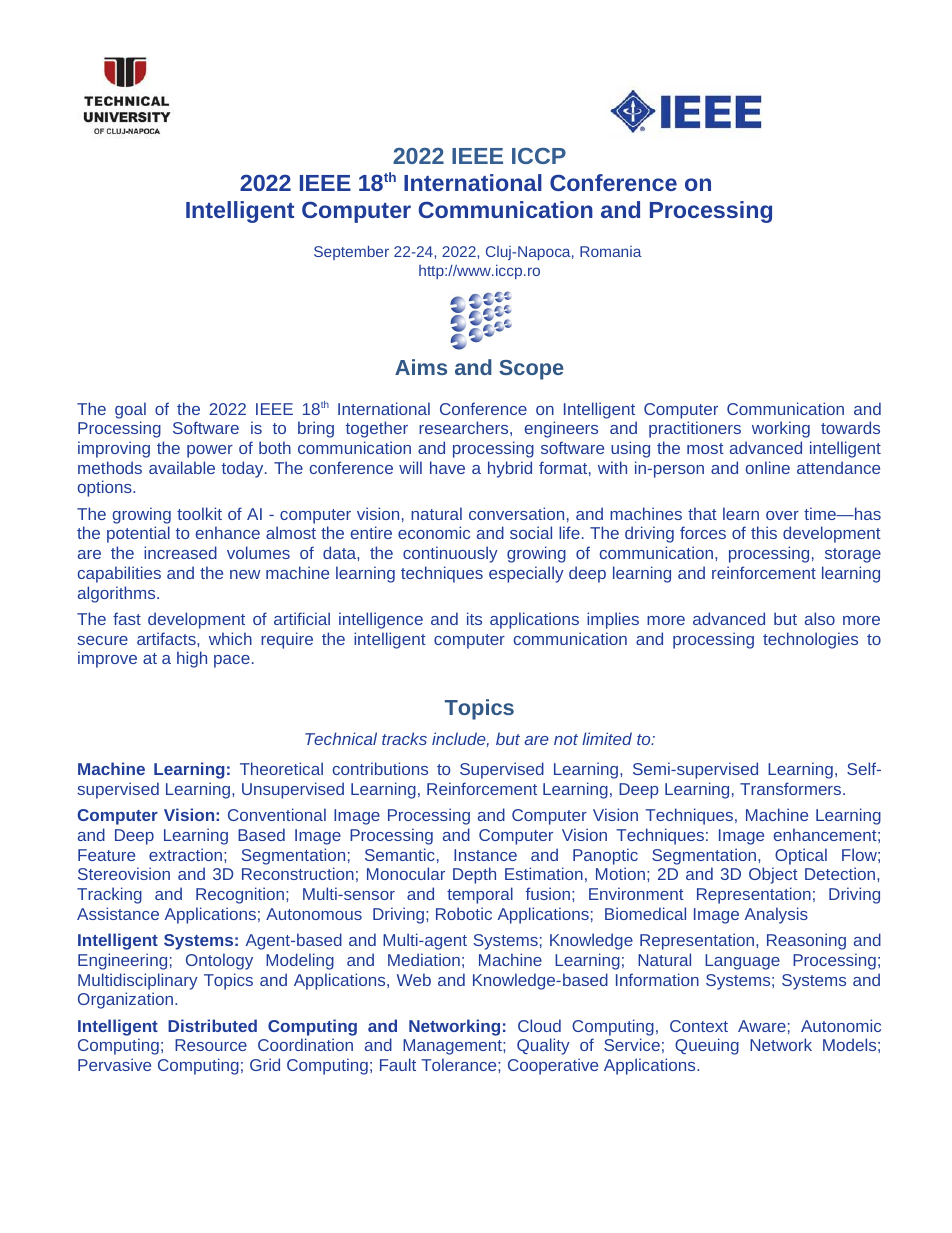  What do you see at coordinates (810, 640) in the page?
I see `technologies` at bounding box center [810, 640].
